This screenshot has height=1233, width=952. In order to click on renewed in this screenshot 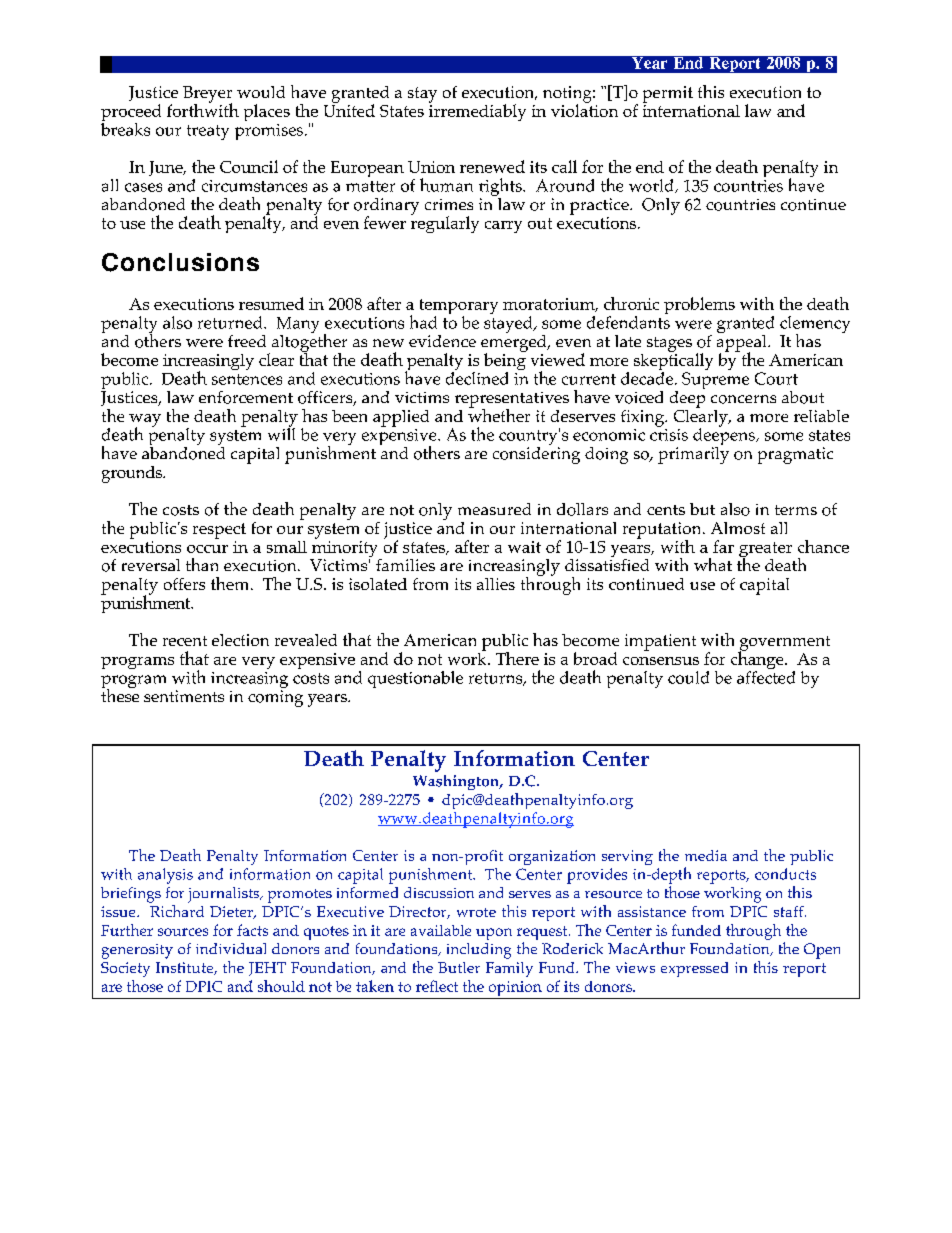, I will do `click(492, 166)`.
